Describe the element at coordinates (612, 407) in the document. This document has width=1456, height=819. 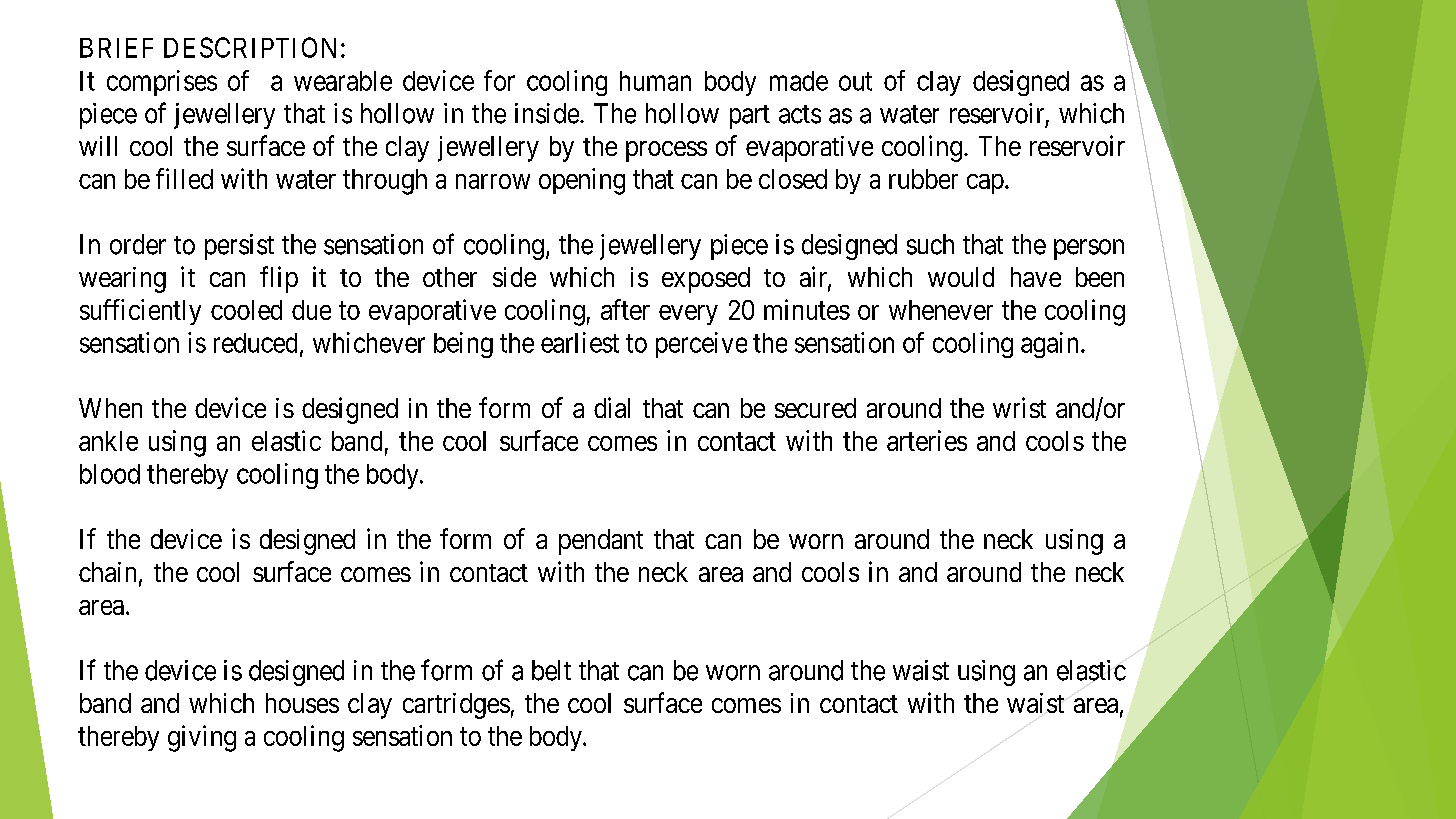
I see `dial` at that location.
